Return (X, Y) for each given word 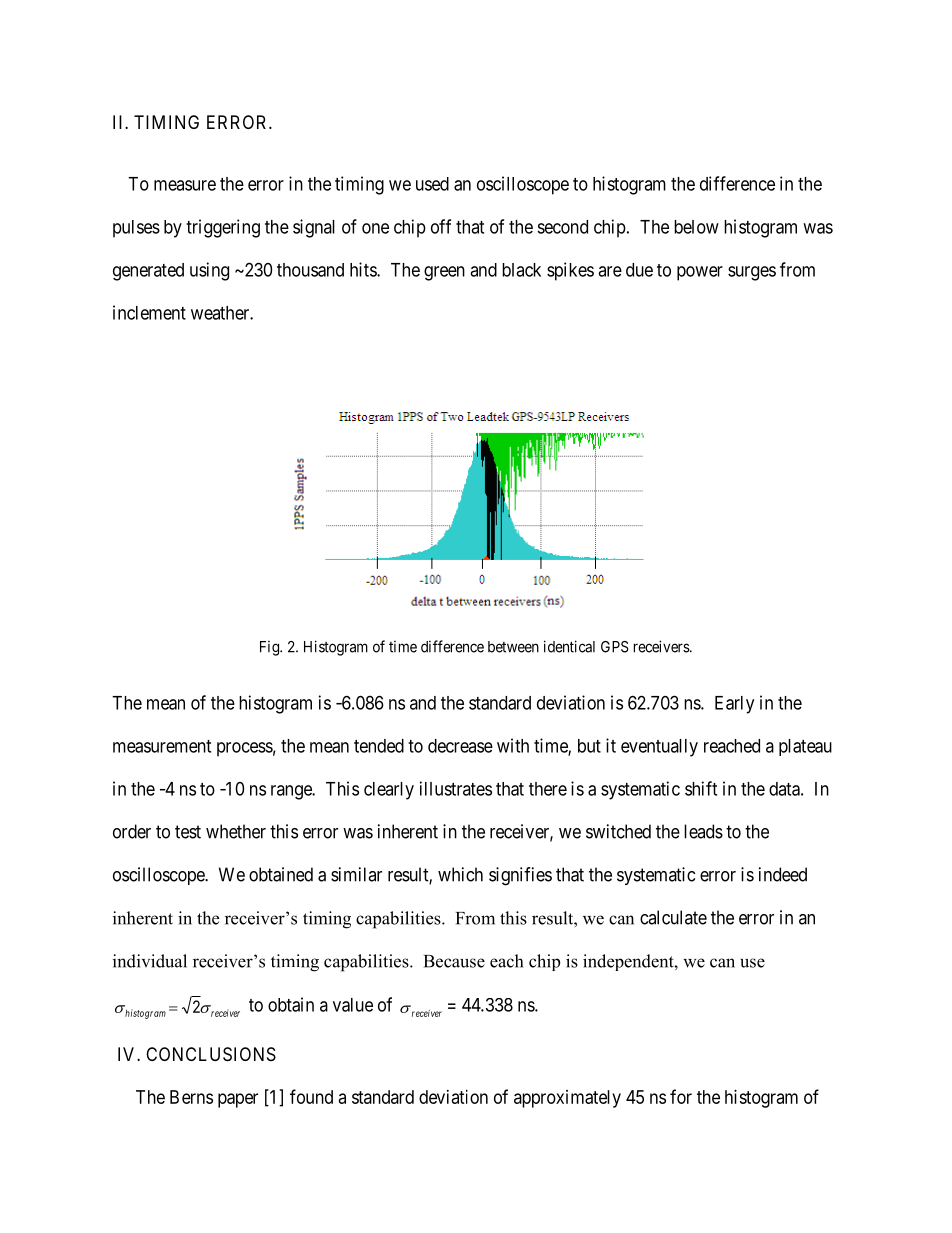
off (441, 226)
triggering (223, 228)
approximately (567, 1099)
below (696, 227)
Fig (270, 648)
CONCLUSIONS (211, 1054)
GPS (615, 647)
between (513, 647)
